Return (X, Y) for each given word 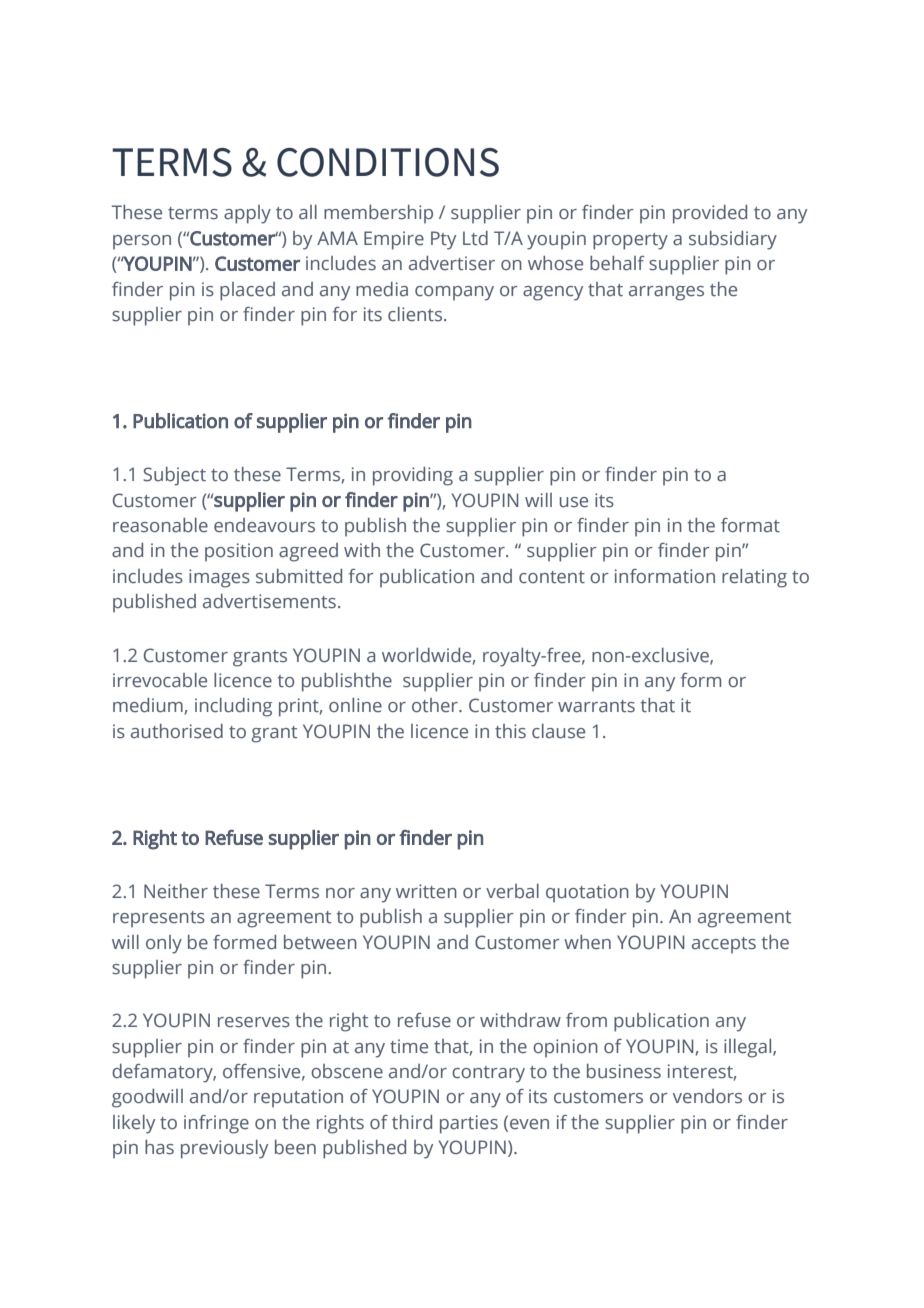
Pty (443, 240)
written (426, 891)
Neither (176, 891)
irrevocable (160, 680)
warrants (596, 706)
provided (710, 214)
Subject (174, 476)
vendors (707, 1096)
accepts (724, 945)
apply (247, 214)
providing (413, 476)
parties (469, 1124)
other (436, 705)
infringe (216, 1124)
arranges (666, 293)
